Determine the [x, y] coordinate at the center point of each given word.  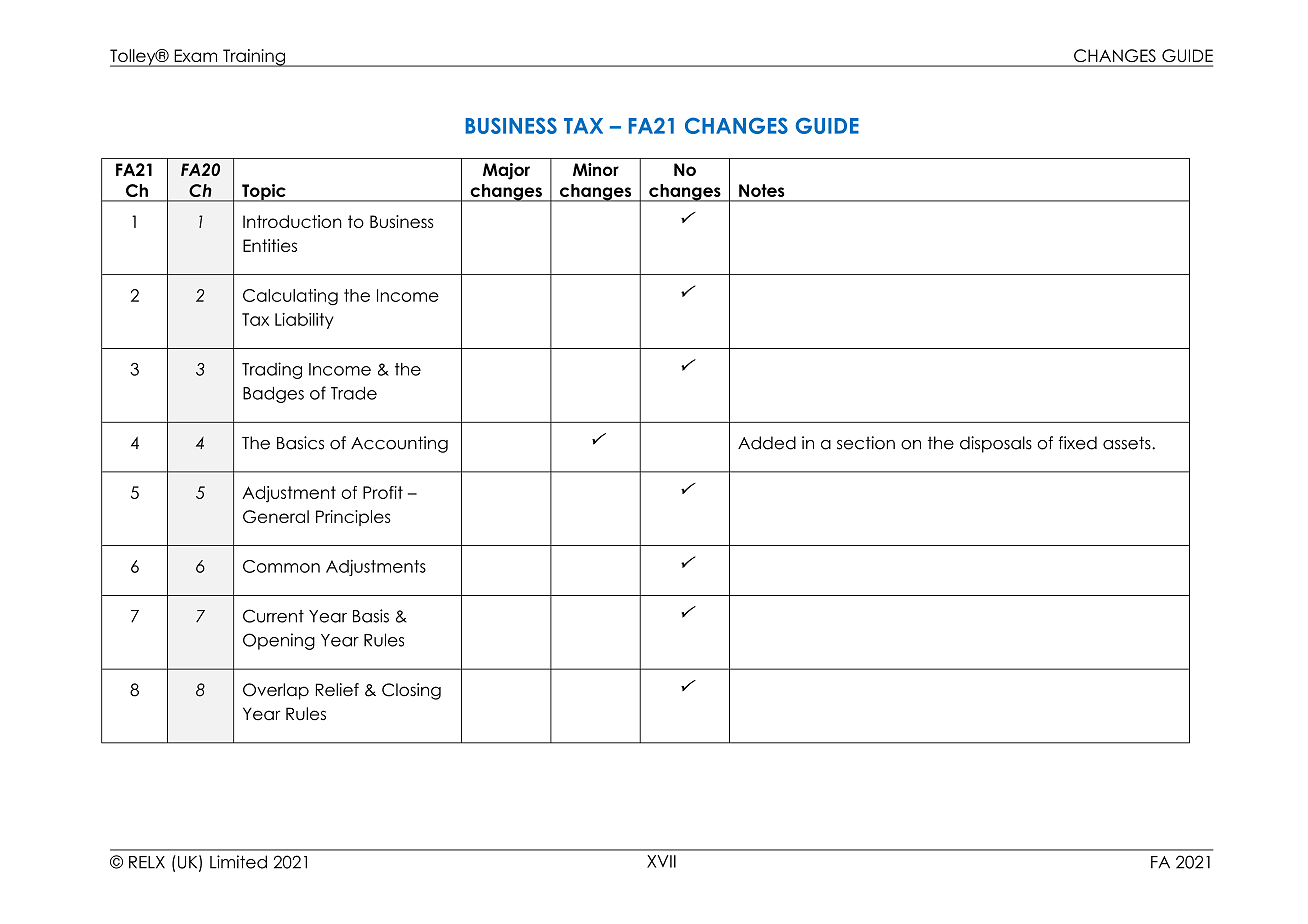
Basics [300, 443]
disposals [996, 444]
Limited [238, 862]
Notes [762, 190]
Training [254, 58]
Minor [596, 169]
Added [767, 443]
